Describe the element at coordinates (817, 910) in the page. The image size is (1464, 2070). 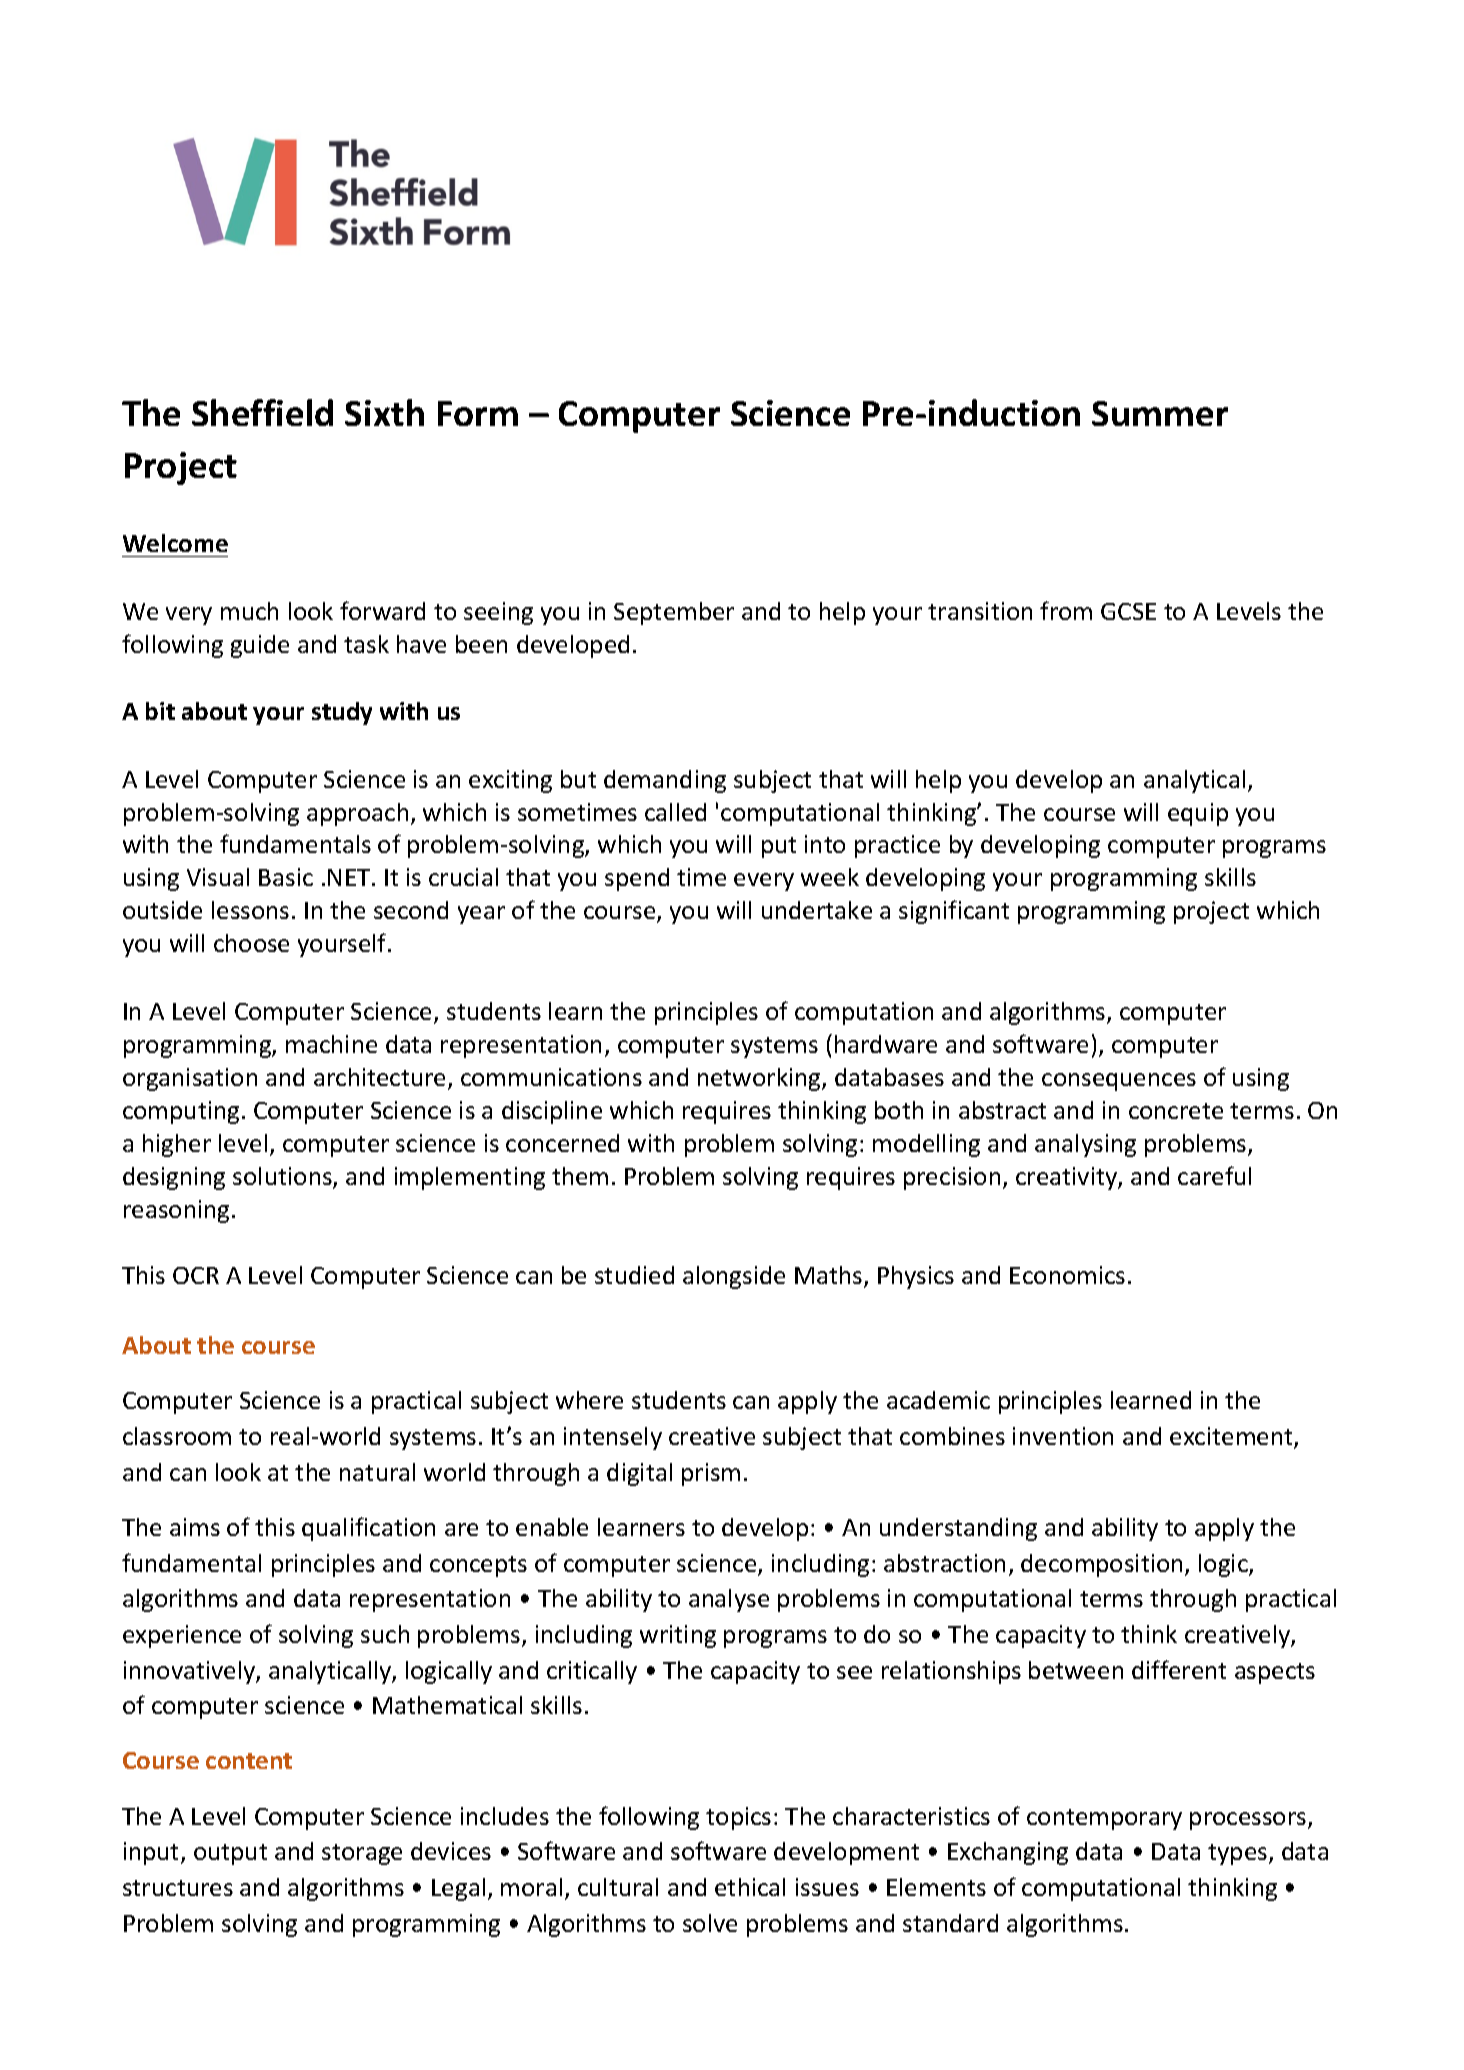
I see `undertake` at that location.
